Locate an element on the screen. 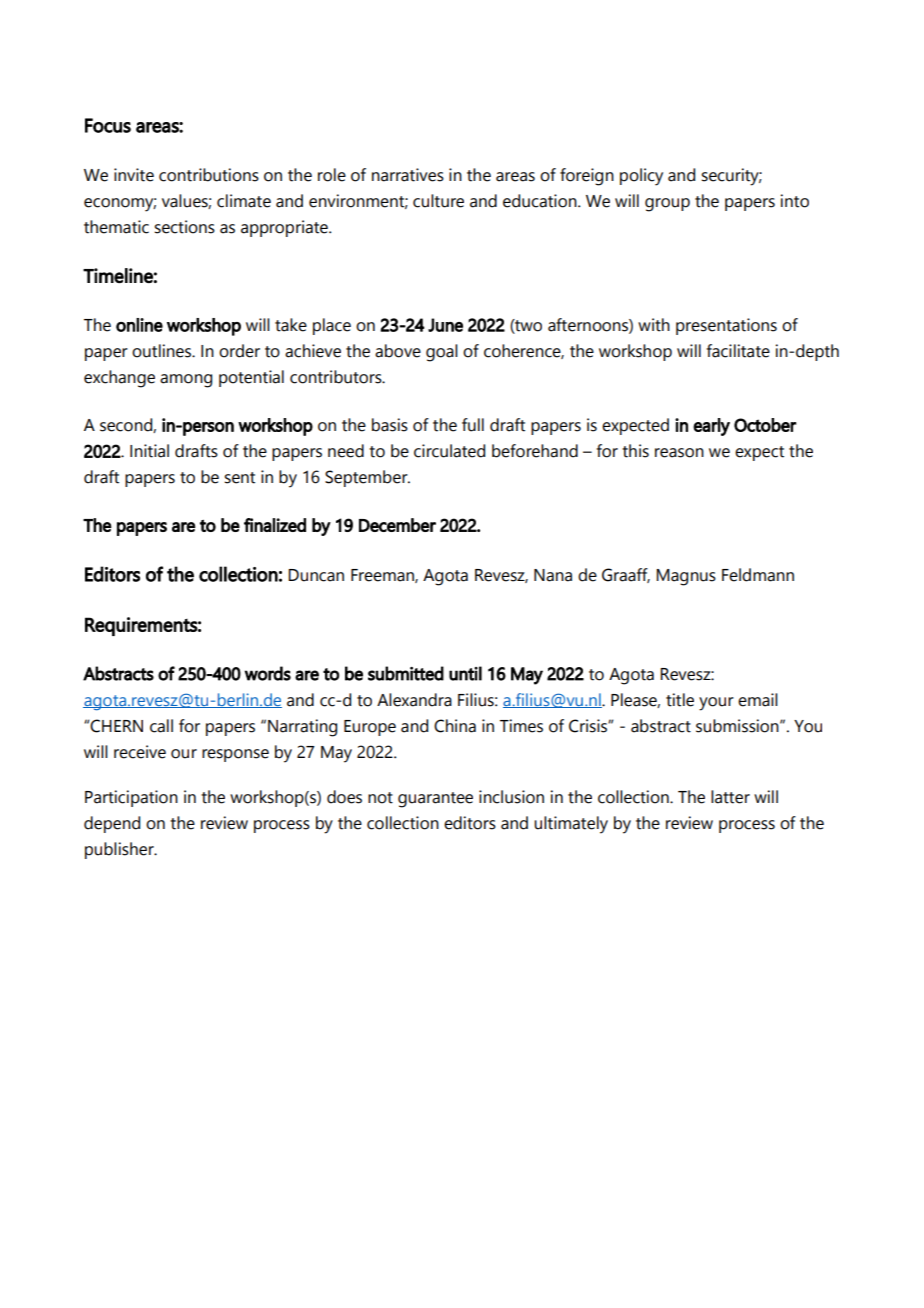  guarantee is located at coordinates (435, 800).
